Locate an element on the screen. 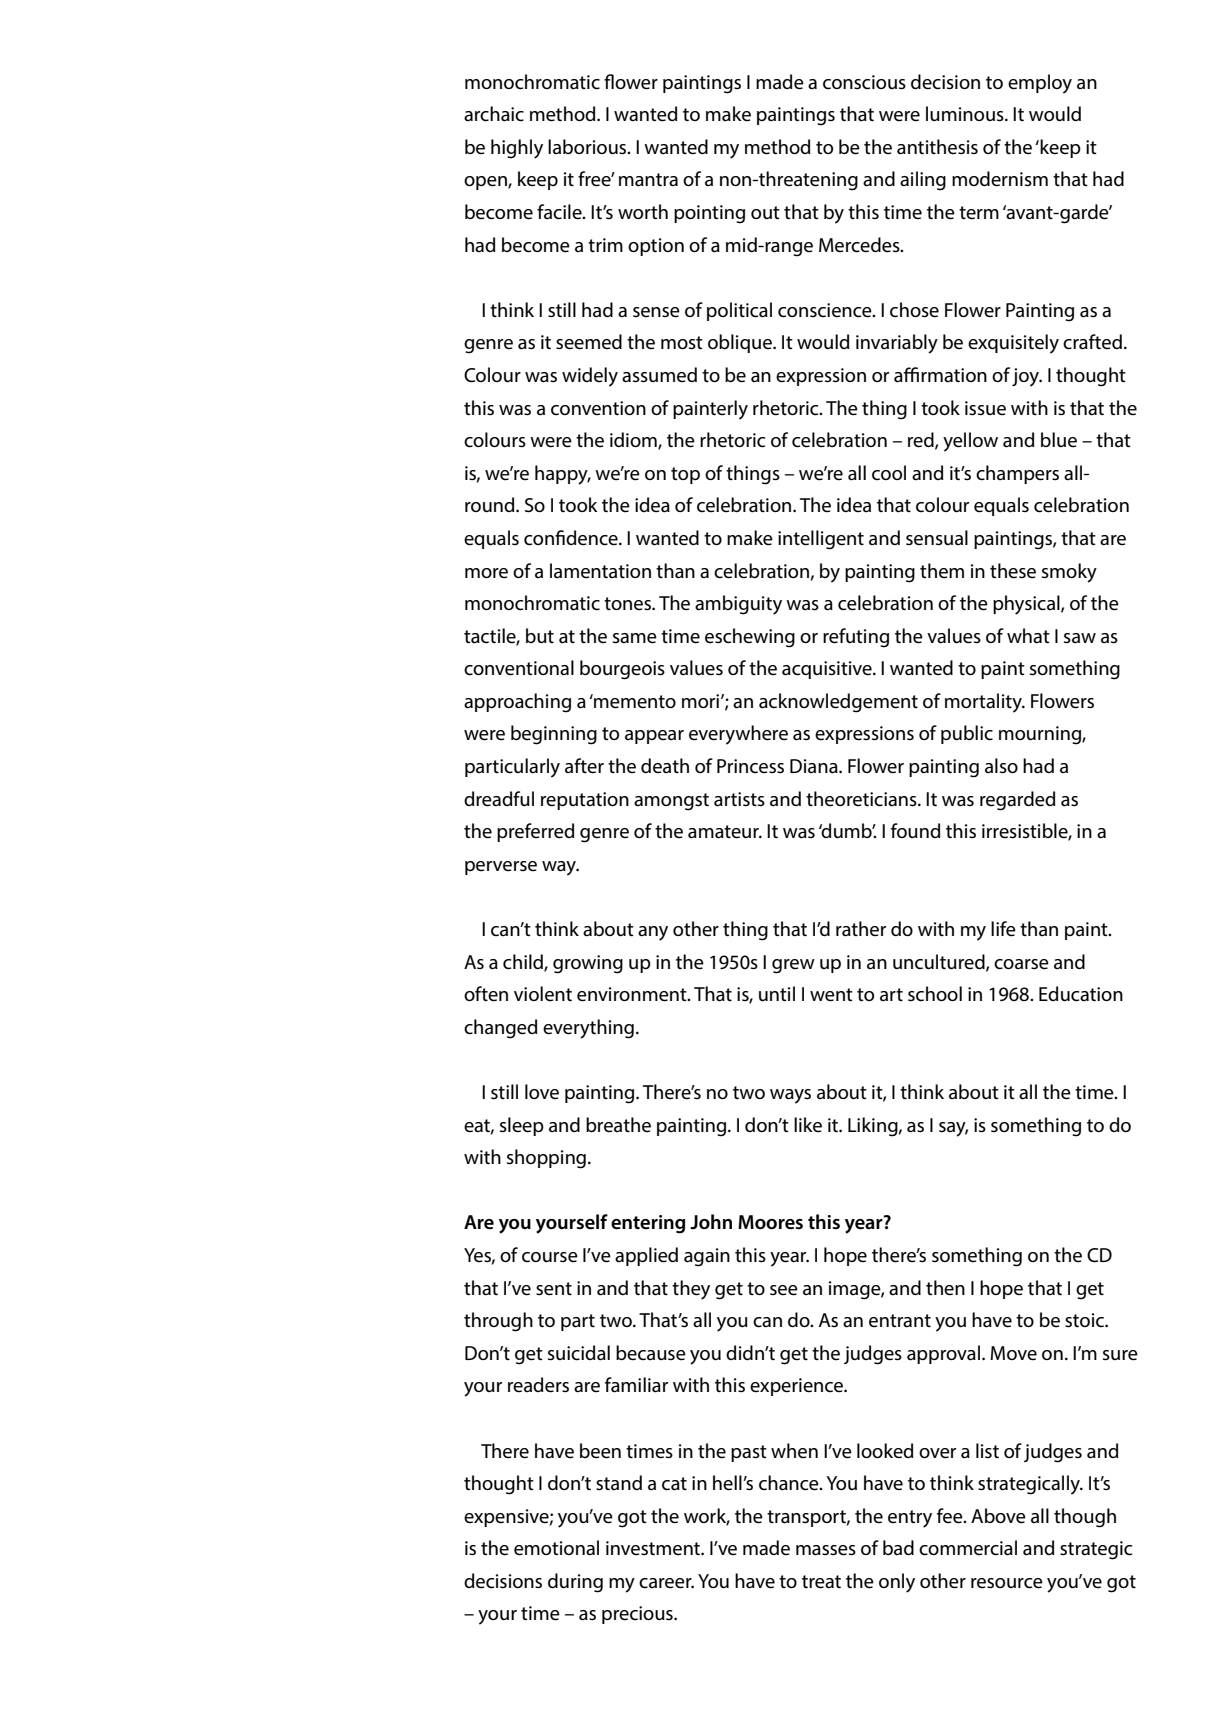 The width and height of the screenshot is (1213, 1715). highly is located at coordinates (517, 149).
